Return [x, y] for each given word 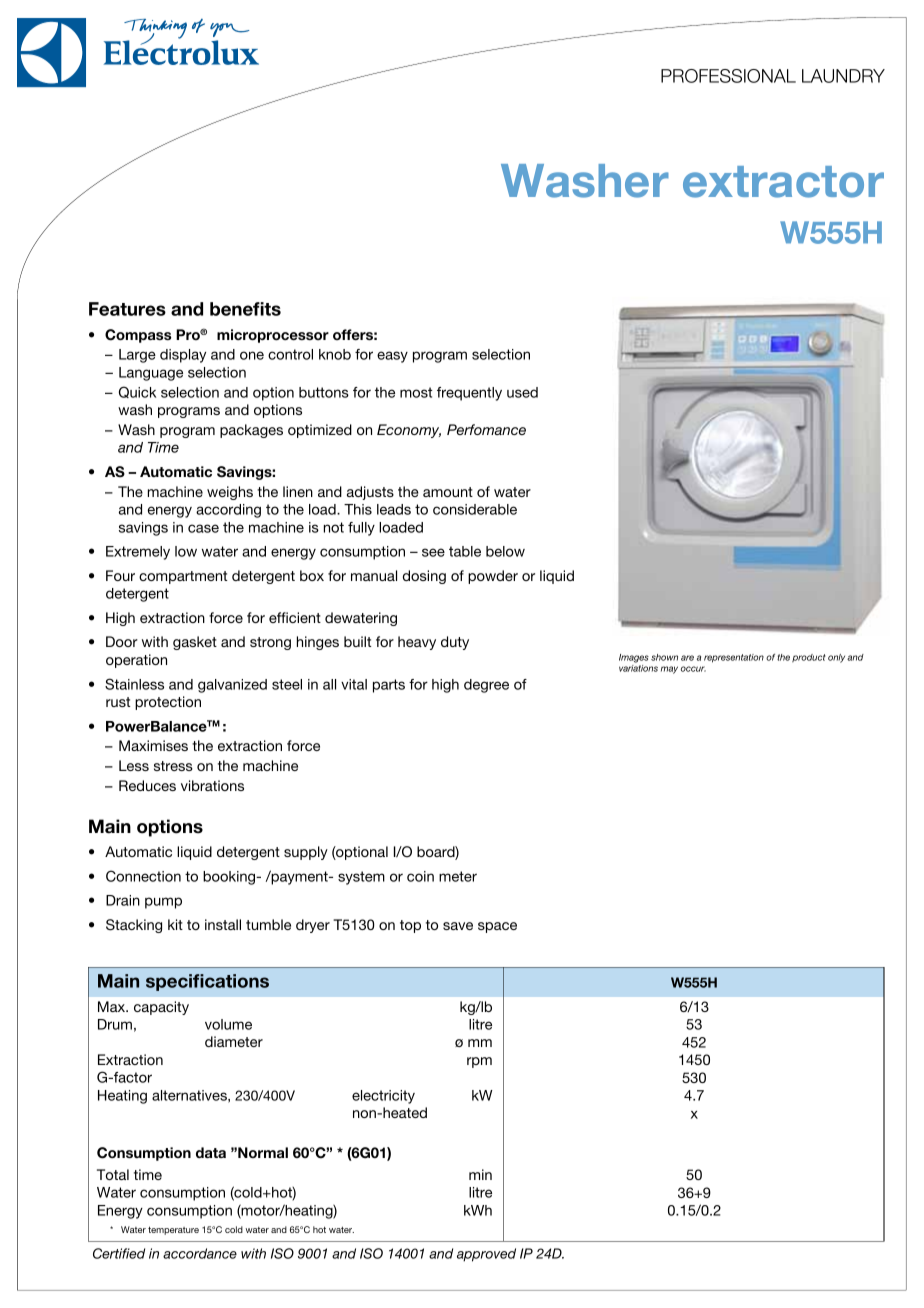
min [480, 1174]
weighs [230, 493]
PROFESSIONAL [728, 76]
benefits [245, 309]
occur [693, 669]
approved [486, 1255]
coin [420, 876]
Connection [143, 876]
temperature [173, 1230]
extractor [783, 182]
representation [734, 658]
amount [448, 492]
